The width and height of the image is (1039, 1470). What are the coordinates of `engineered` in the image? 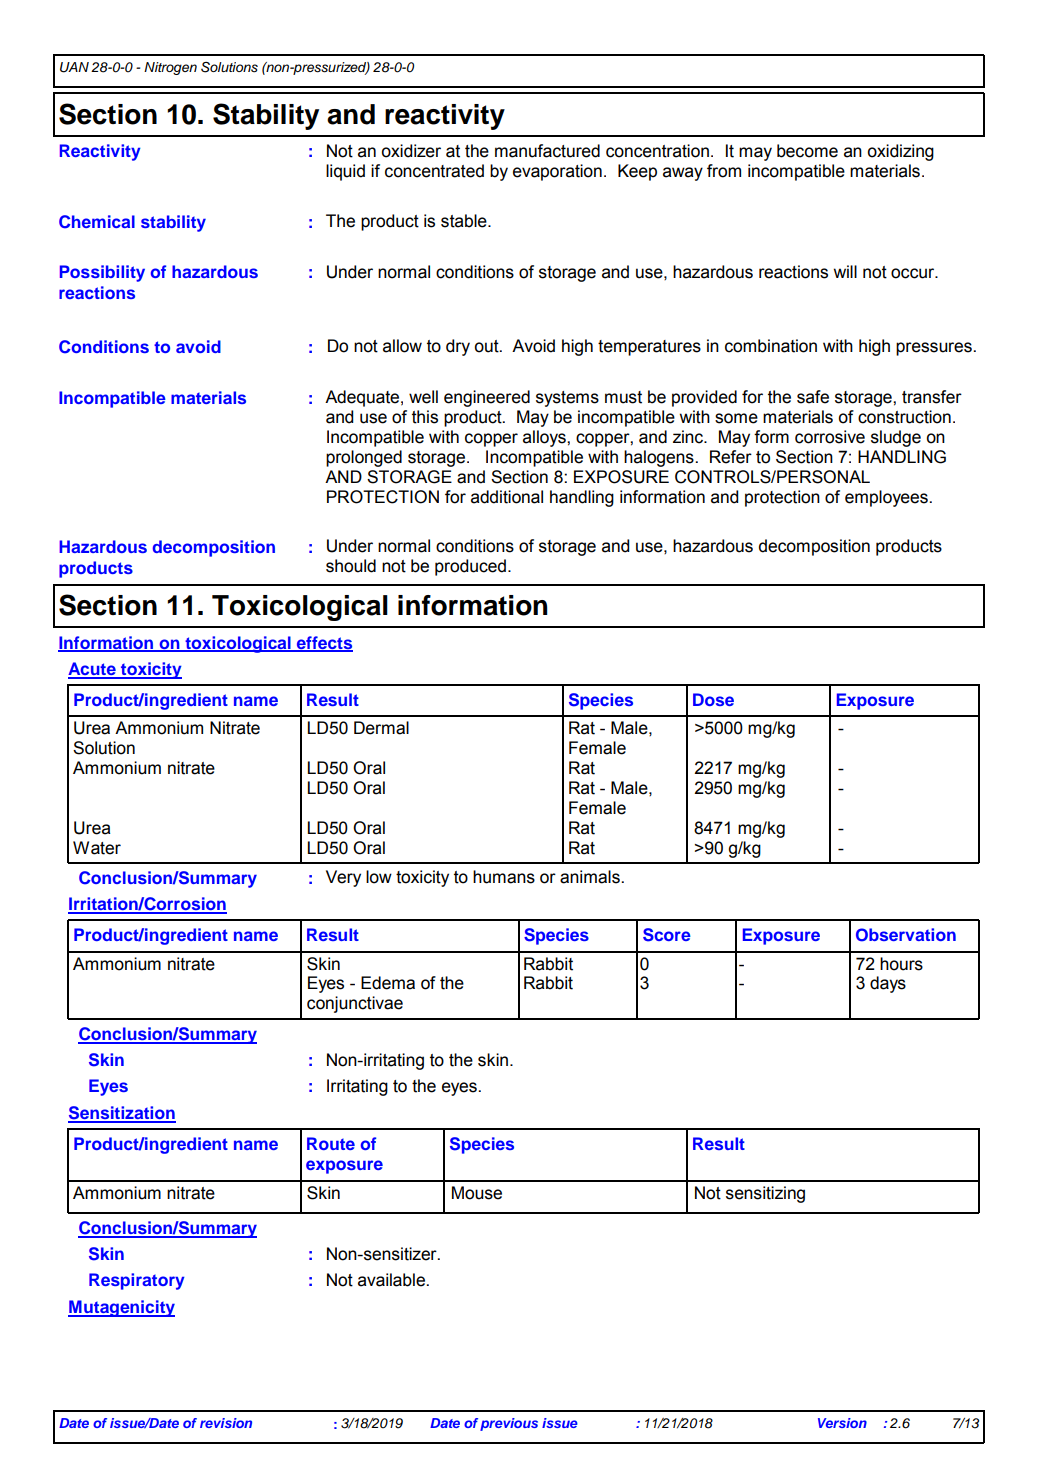 It's located at (487, 398).
